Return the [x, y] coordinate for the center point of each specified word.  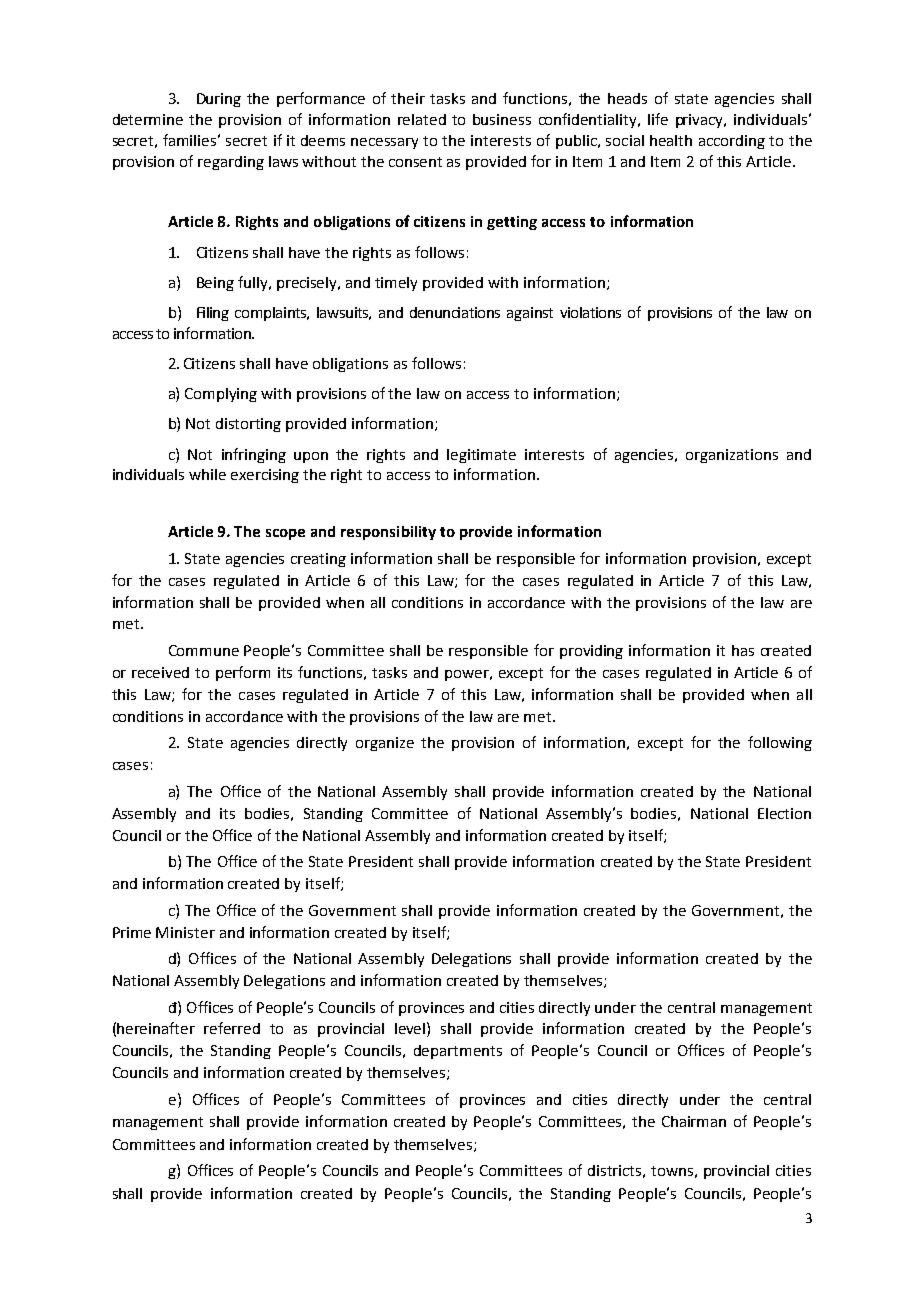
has [743, 650]
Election [784, 813]
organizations [732, 456]
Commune [204, 650]
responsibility [388, 533]
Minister [185, 932]
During [219, 100]
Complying [221, 395]
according [732, 142]
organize [385, 744]
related [422, 119]
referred [232, 1028]
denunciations [455, 312]
